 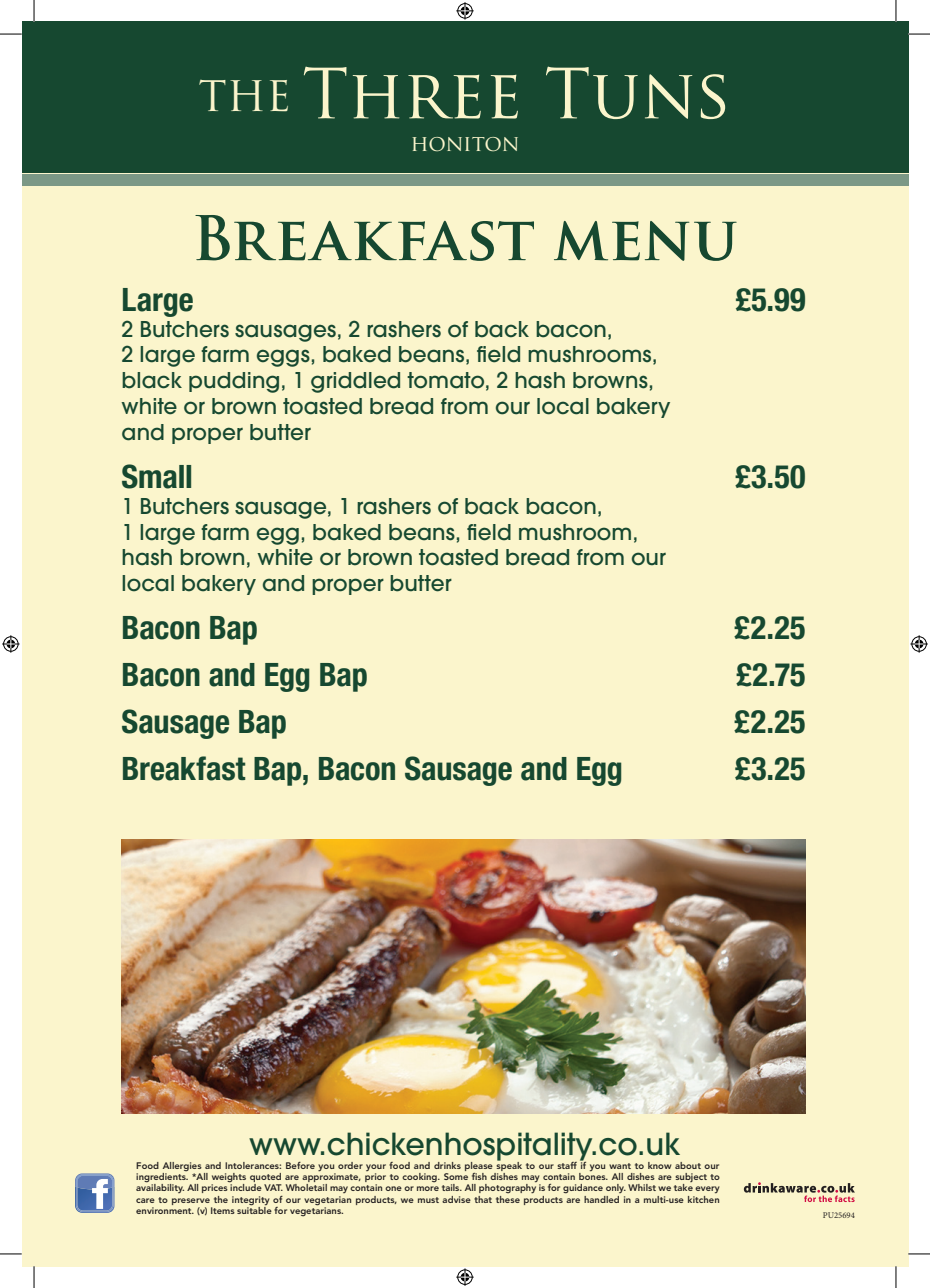 I want to click on want, so click(x=620, y=1166).
